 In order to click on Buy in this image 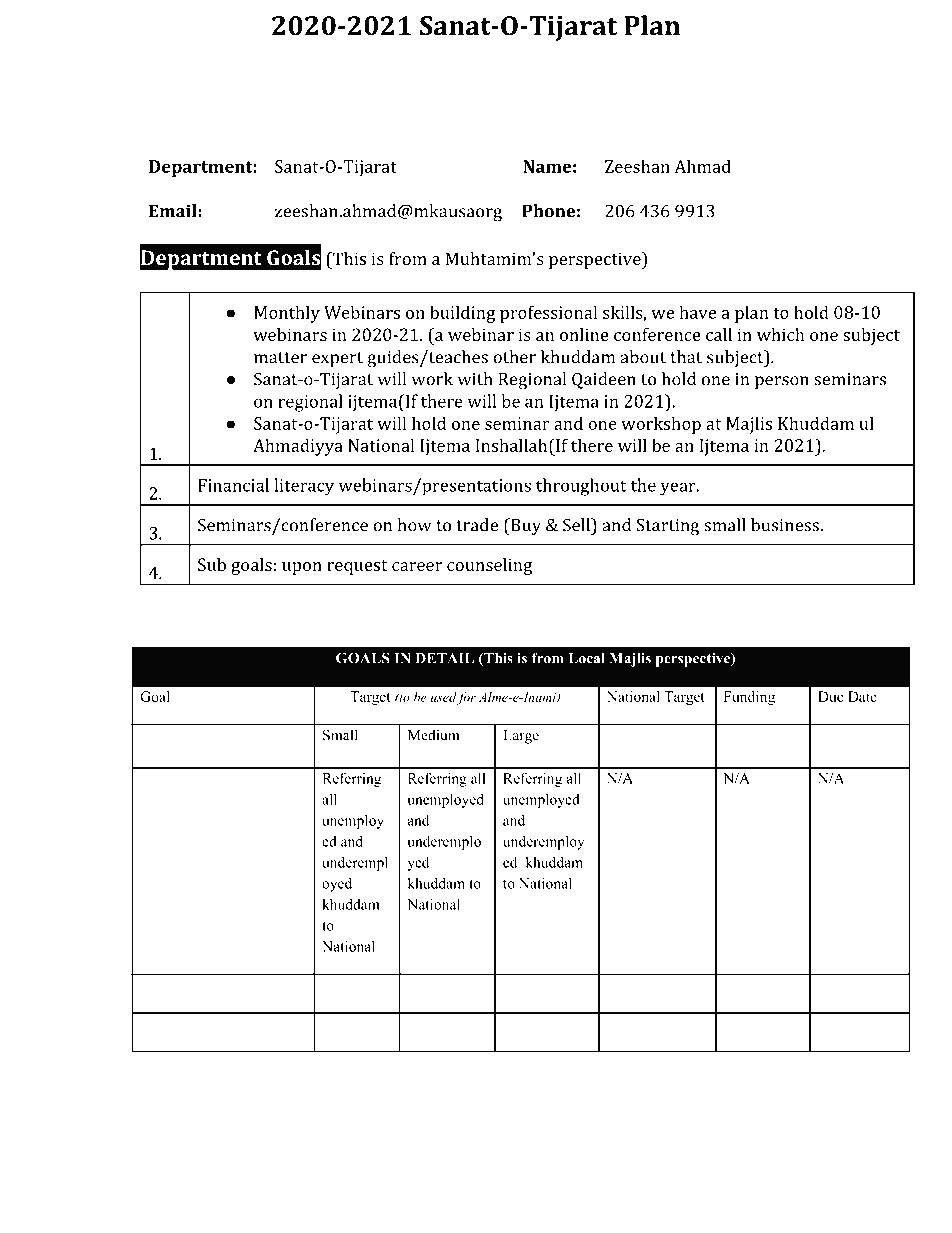, I will do `click(524, 527)`.
